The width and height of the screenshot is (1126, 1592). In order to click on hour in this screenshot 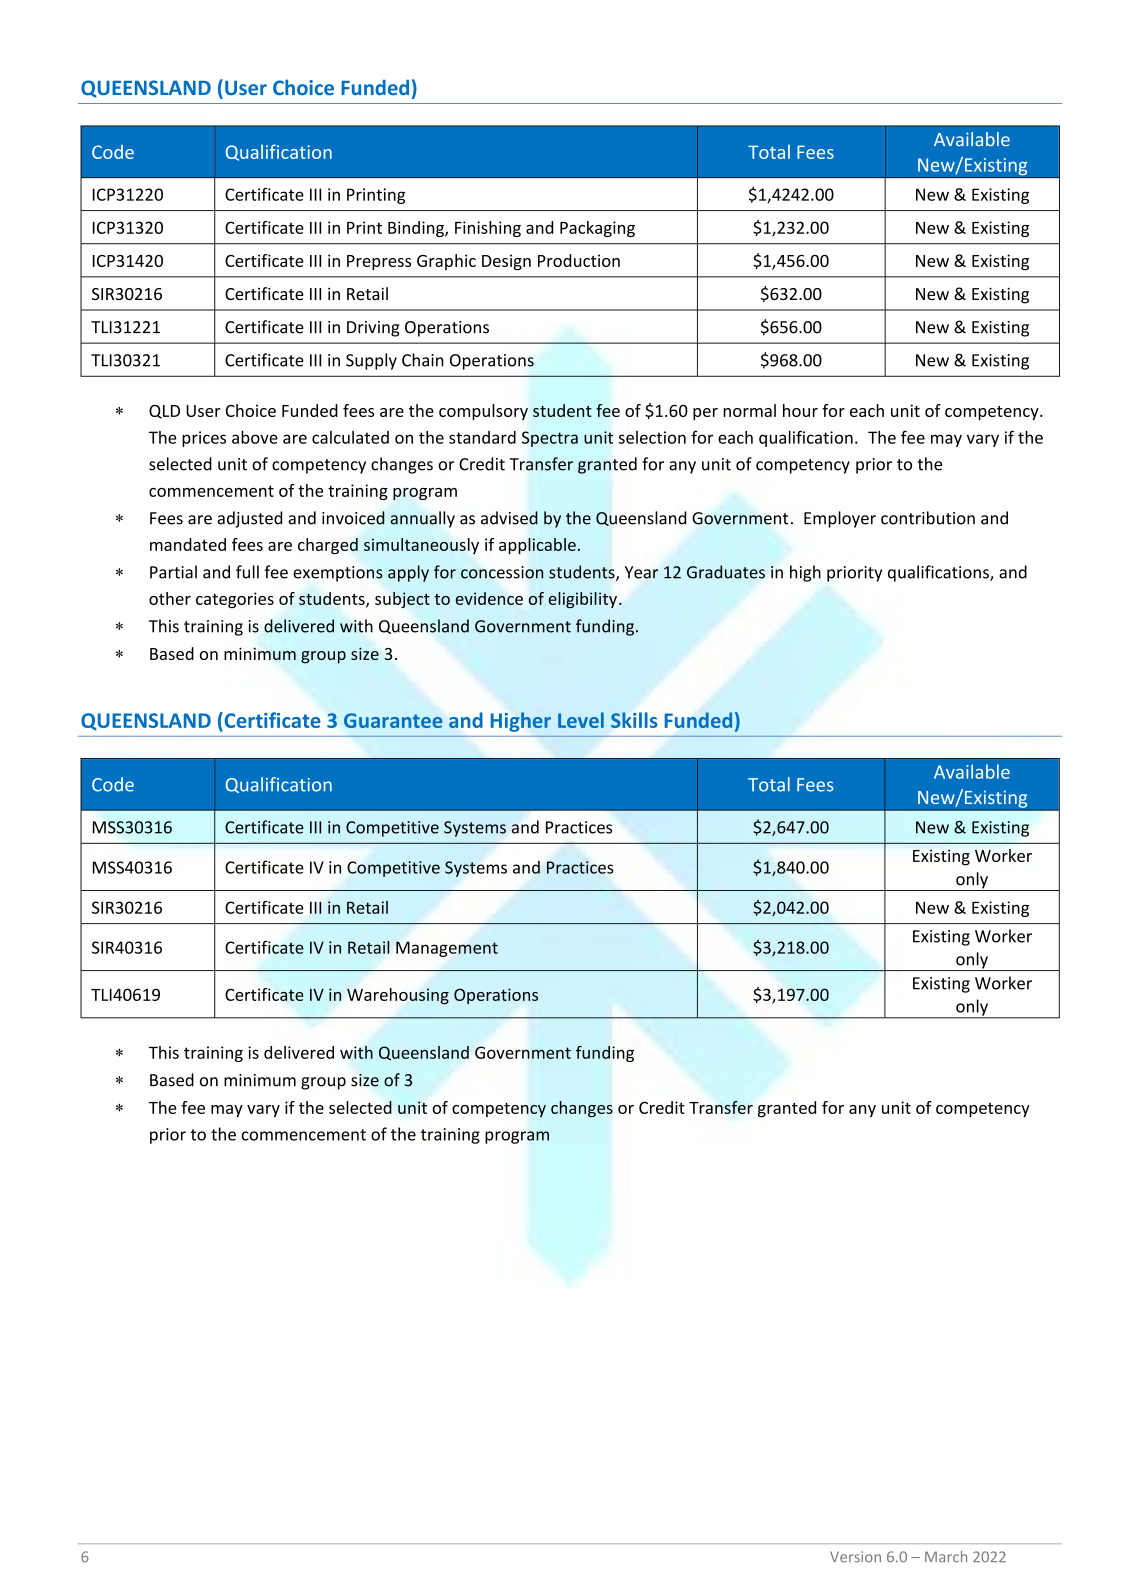, I will do `click(800, 410)`.
